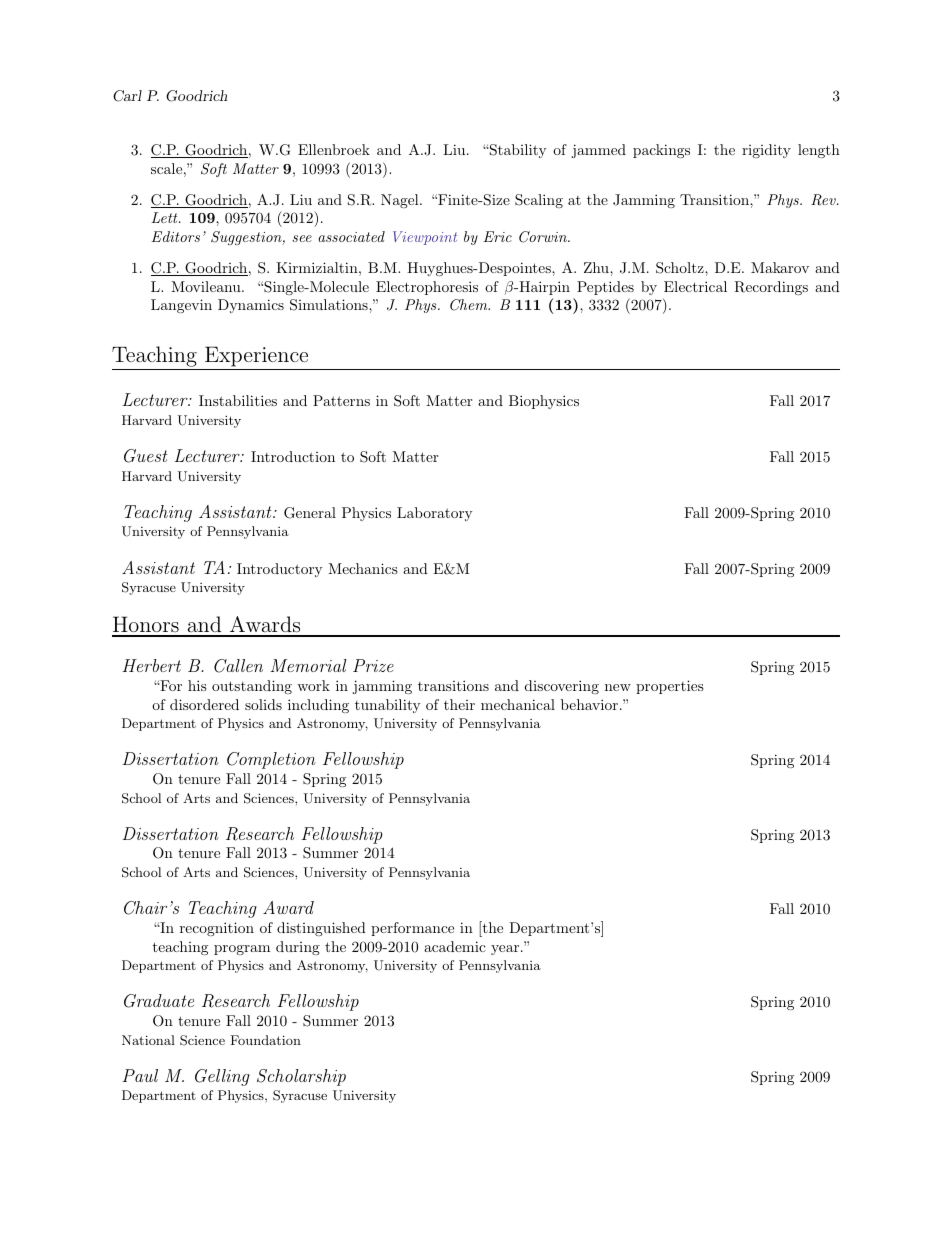  Describe the element at coordinates (589, 704) in the screenshot. I see `behavior` at that location.
